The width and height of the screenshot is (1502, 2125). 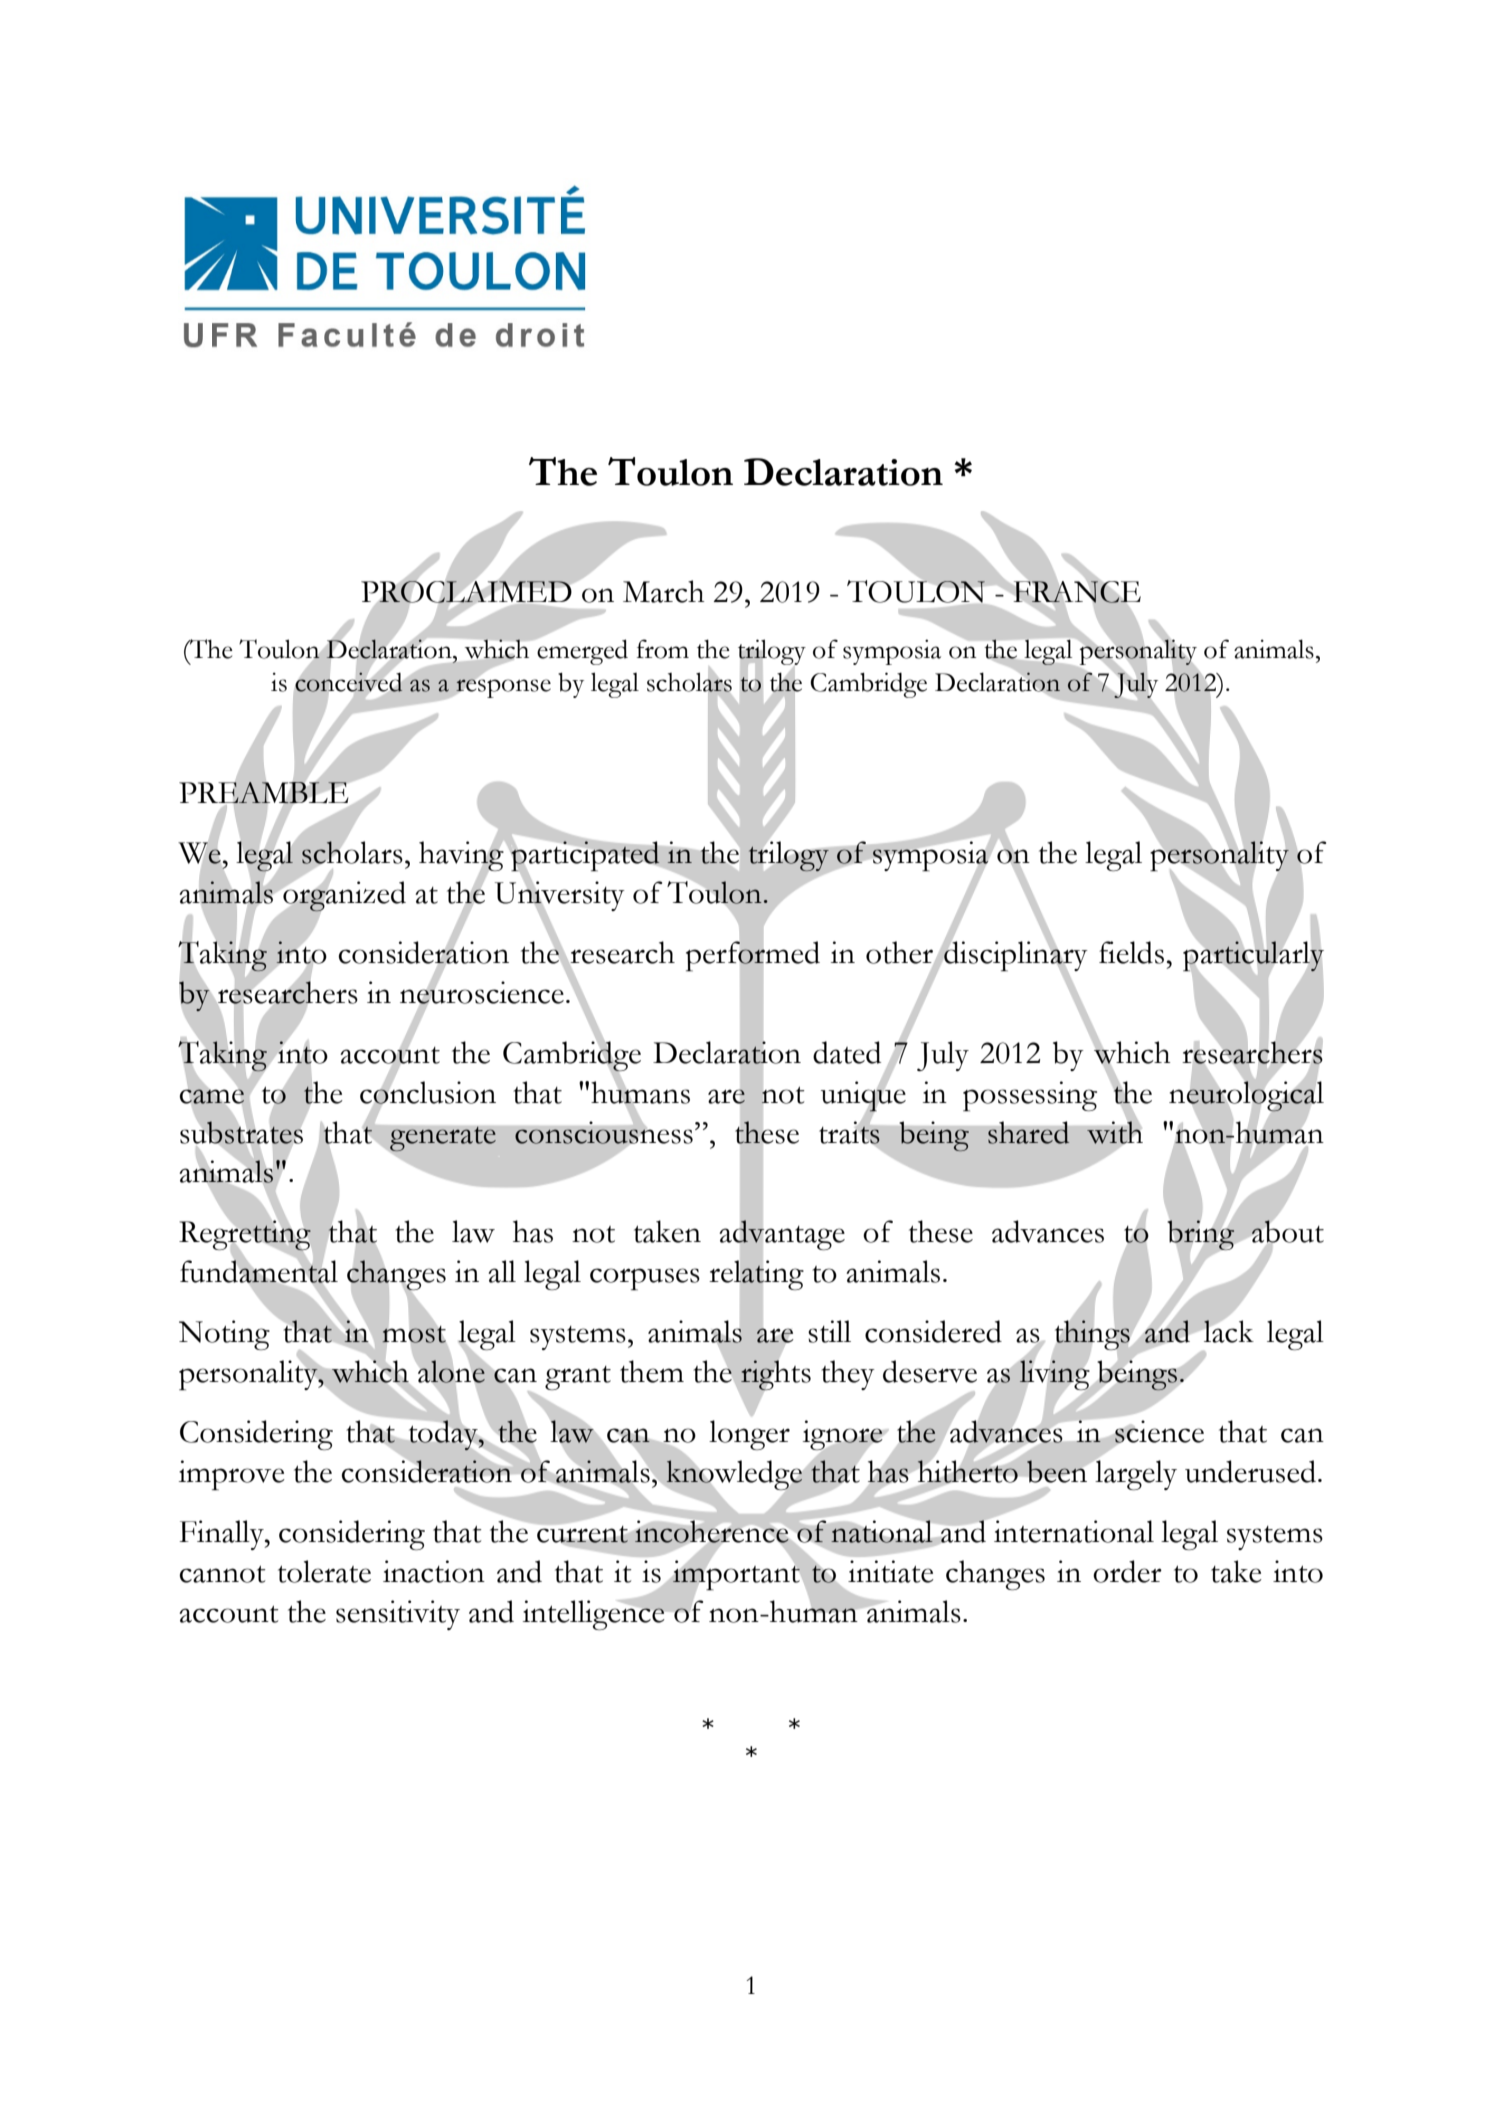 I want to click on bring, so click(x=1201, y=1235).
